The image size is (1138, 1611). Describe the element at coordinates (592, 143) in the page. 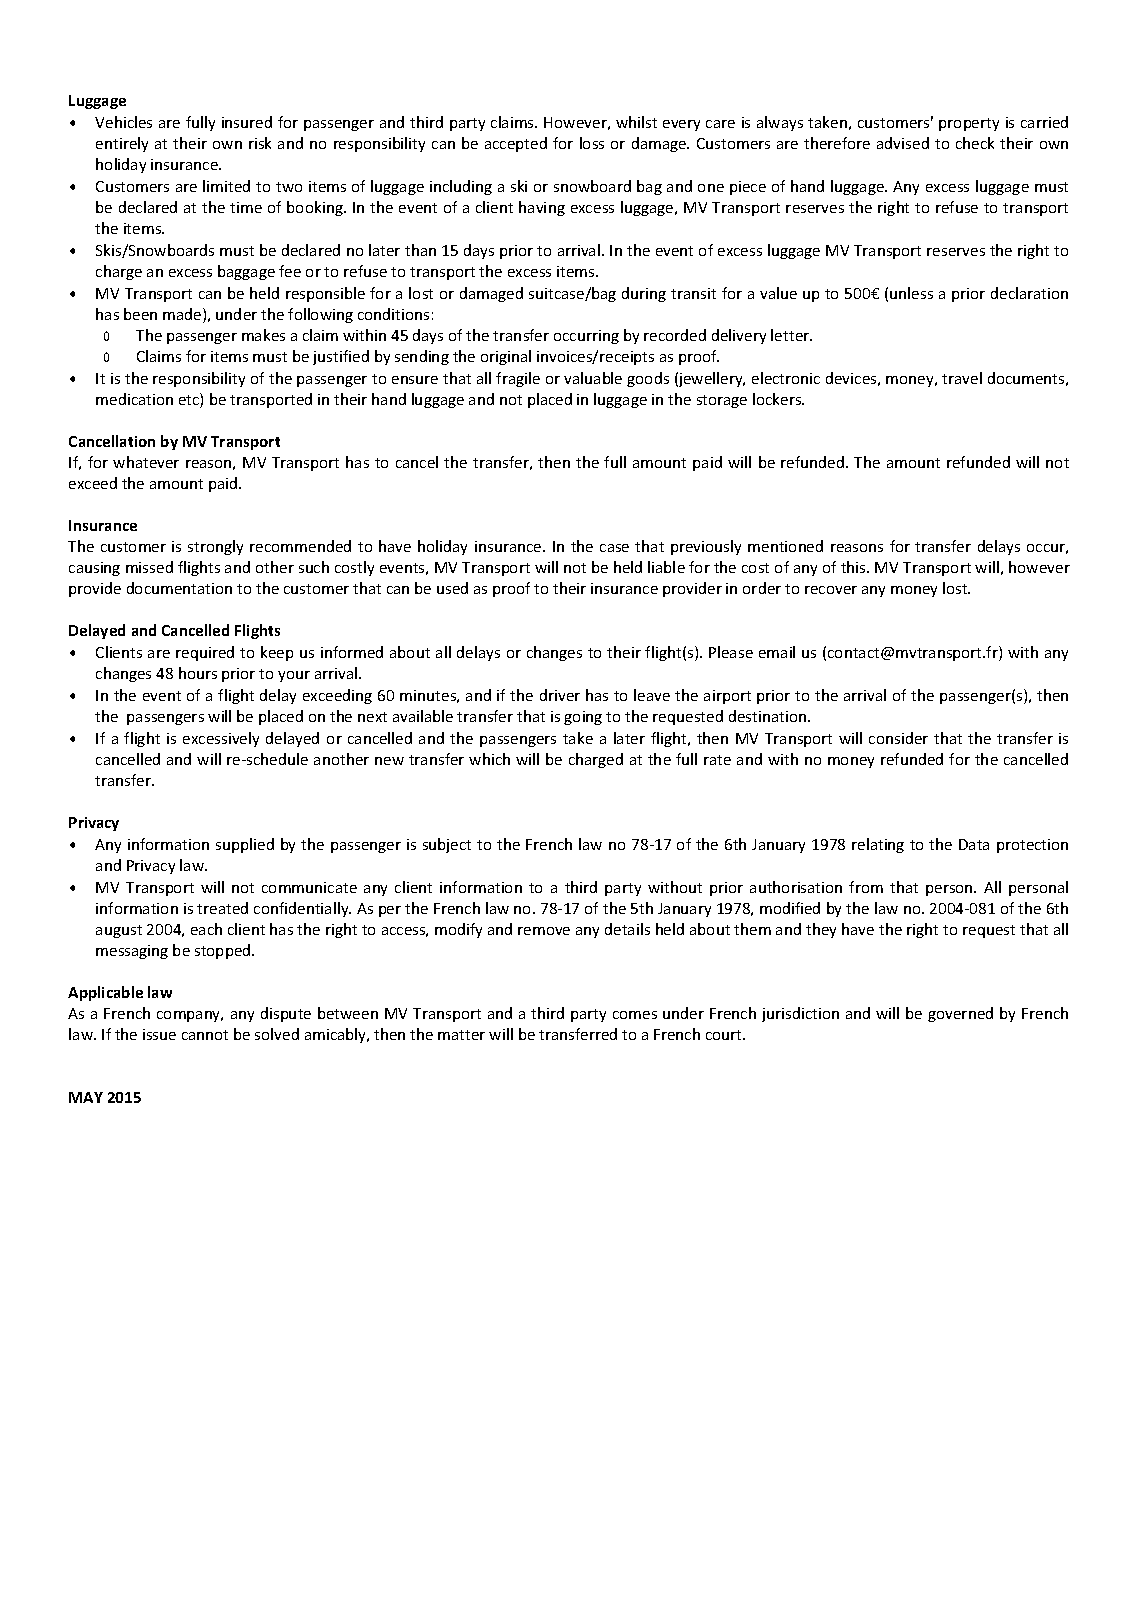

I see `loss` at that location.
